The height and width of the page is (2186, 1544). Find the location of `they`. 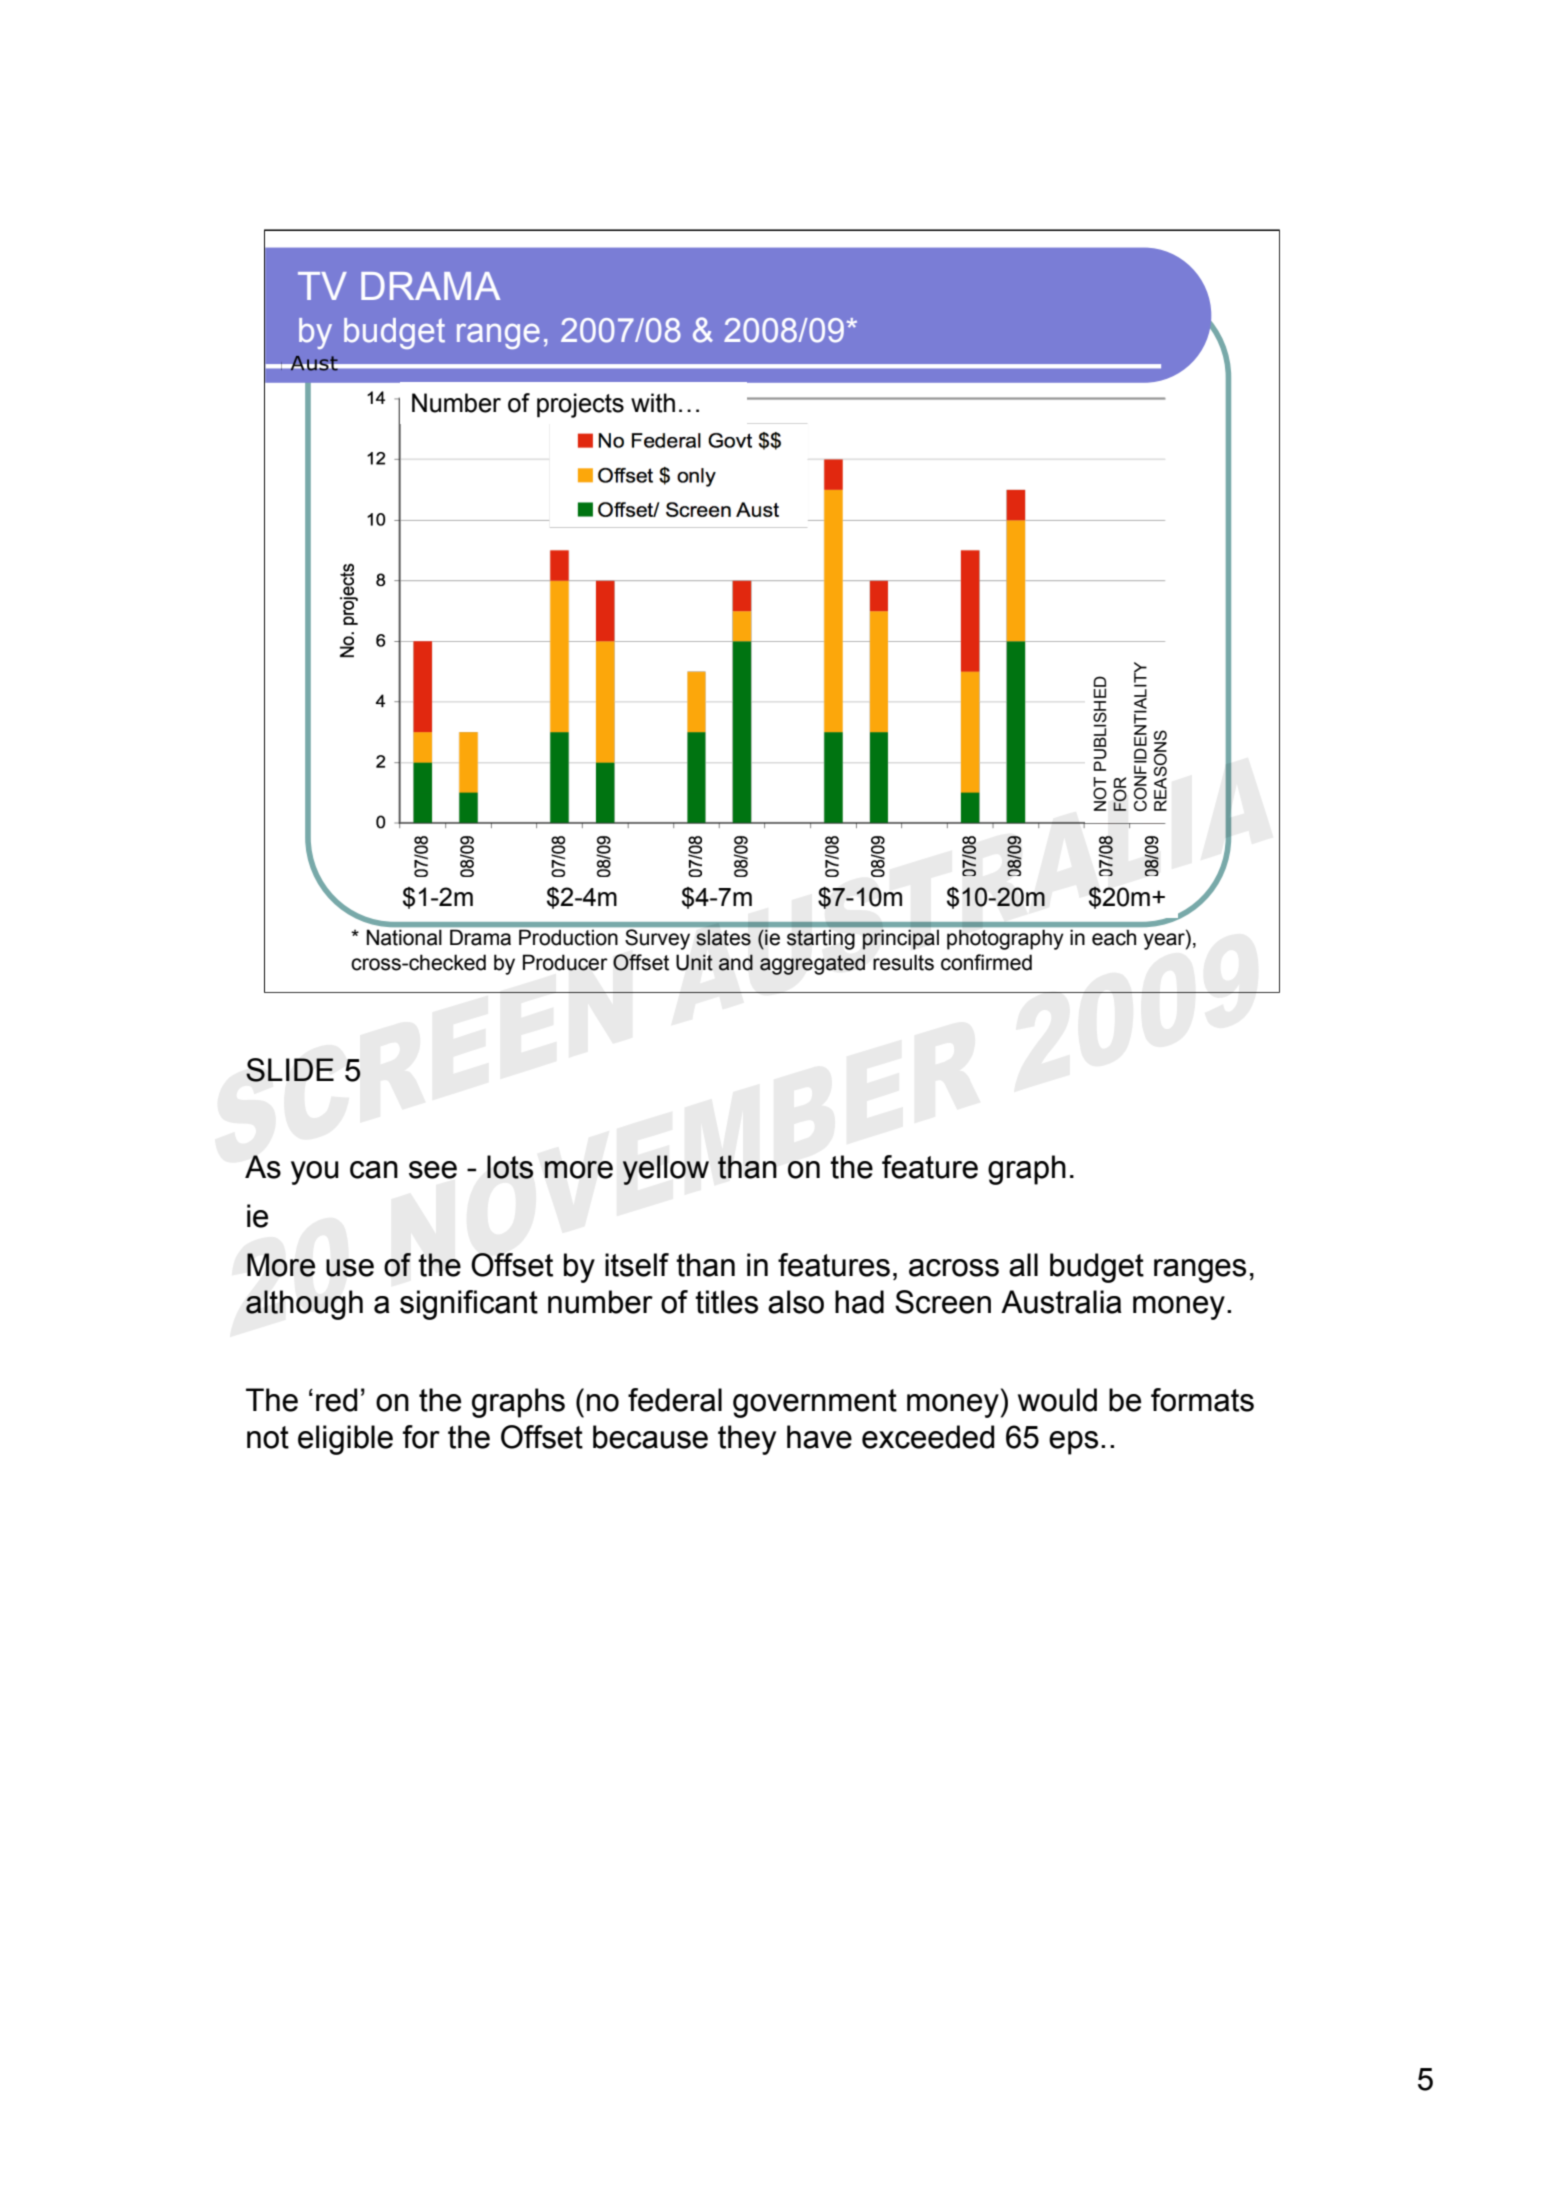

they is located at coordinates (747, 1440).
